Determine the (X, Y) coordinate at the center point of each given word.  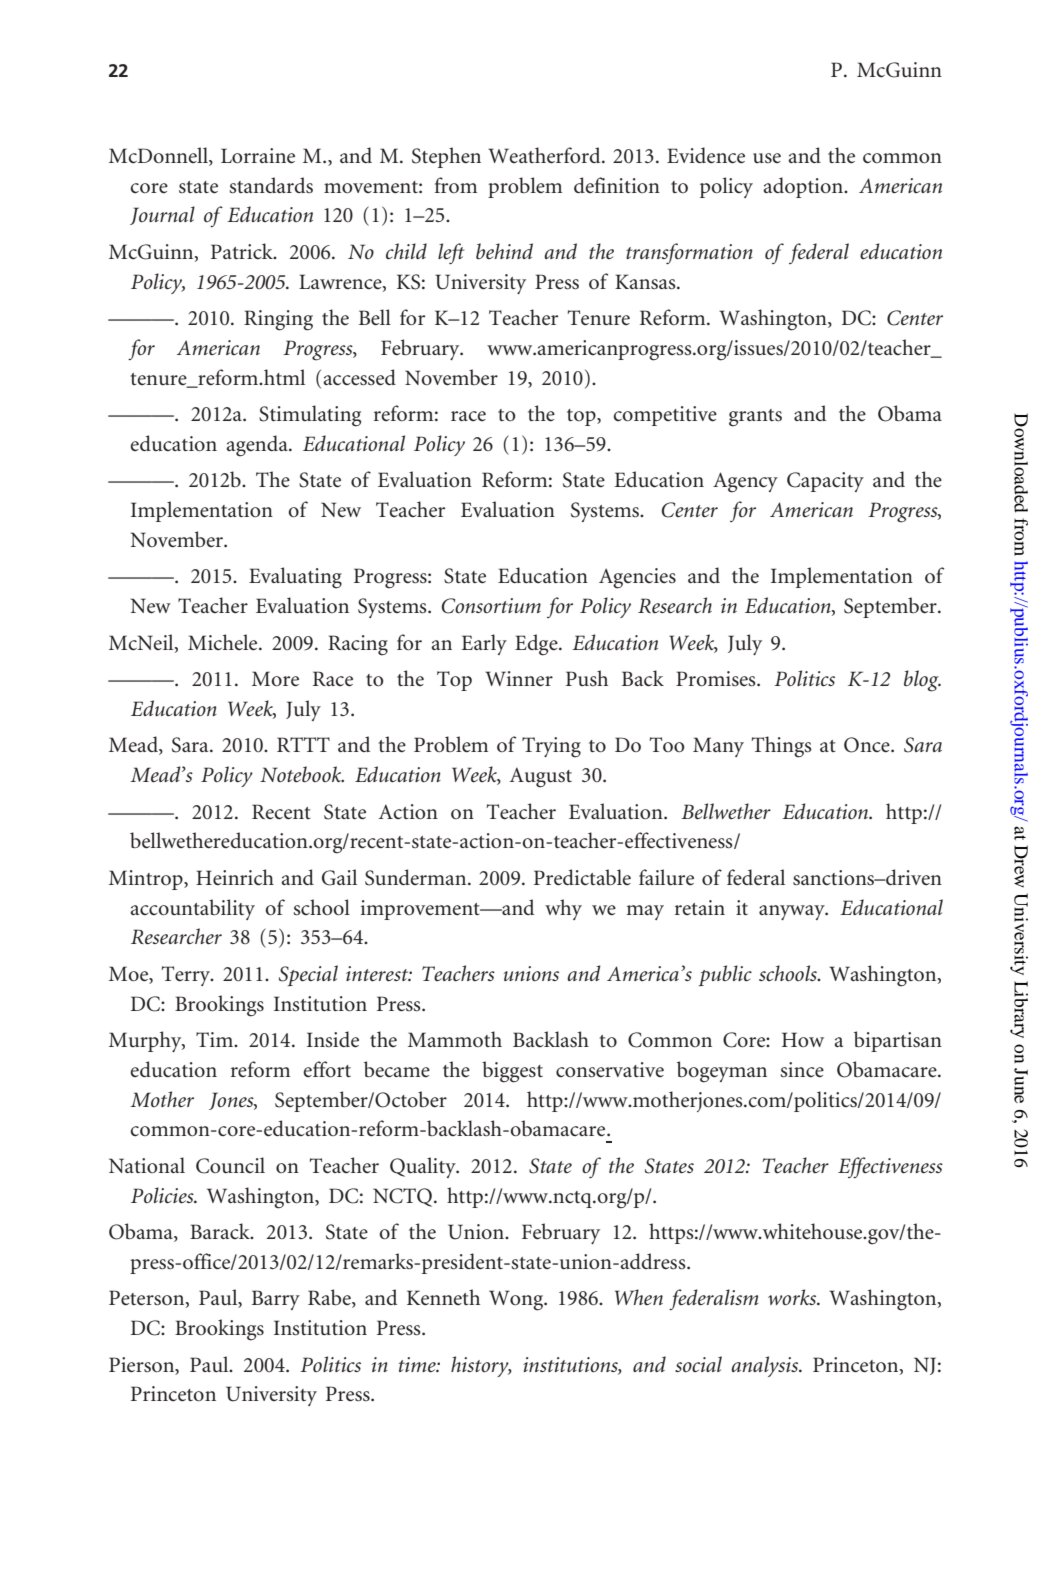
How (803, 1039)
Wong (517, 1300)
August (541, 777)
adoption (804, 187)
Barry (276, 1300)
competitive (665, 416)
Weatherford (545, 155)
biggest (512, 1072)
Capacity (825, 482)
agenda (258, 446)
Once (868, 745)
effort (327, 1069)
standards (271, 185)
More (275, 679)
